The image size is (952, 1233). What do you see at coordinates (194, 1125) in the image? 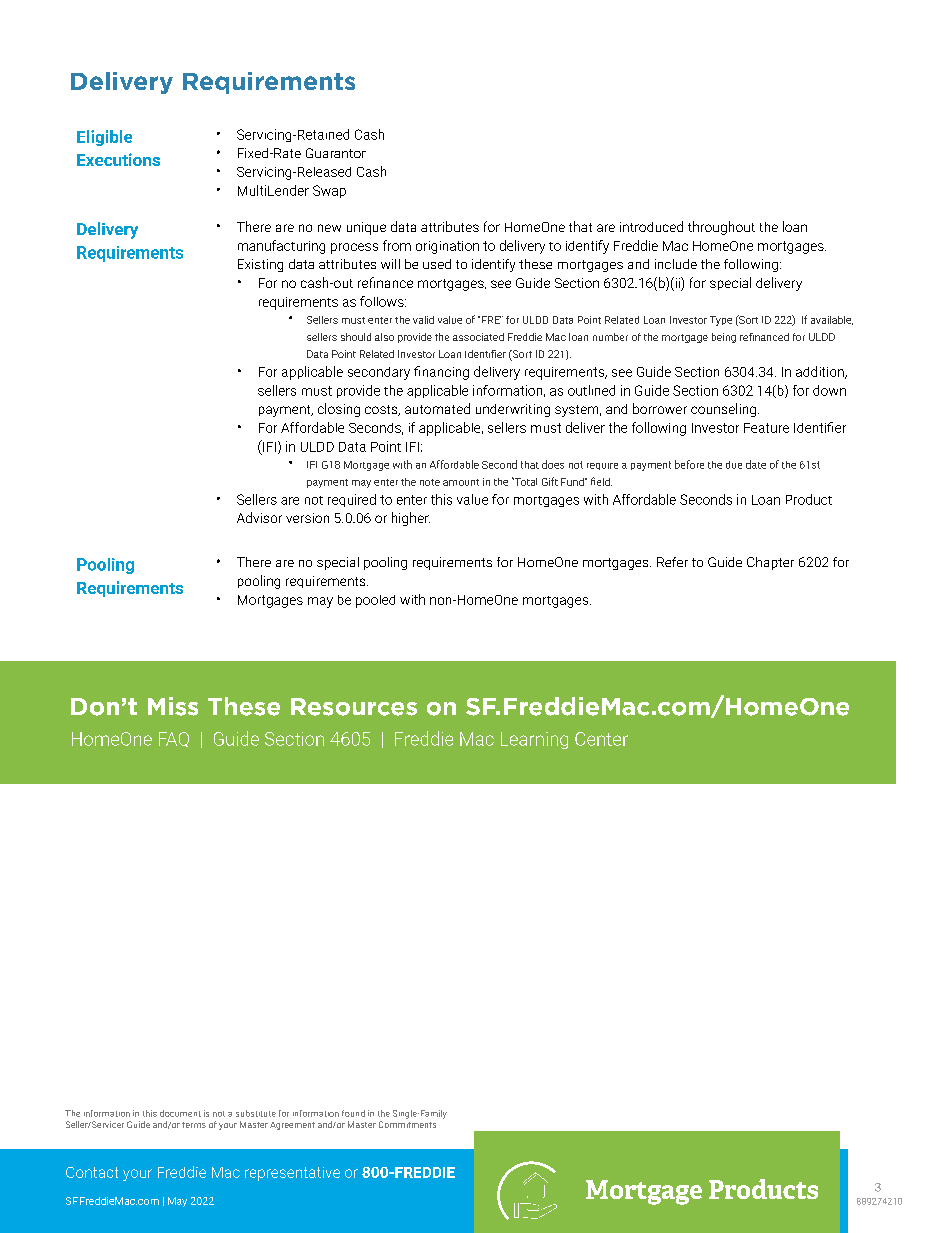
I see `terms` at bounding box center [194, 1125].
